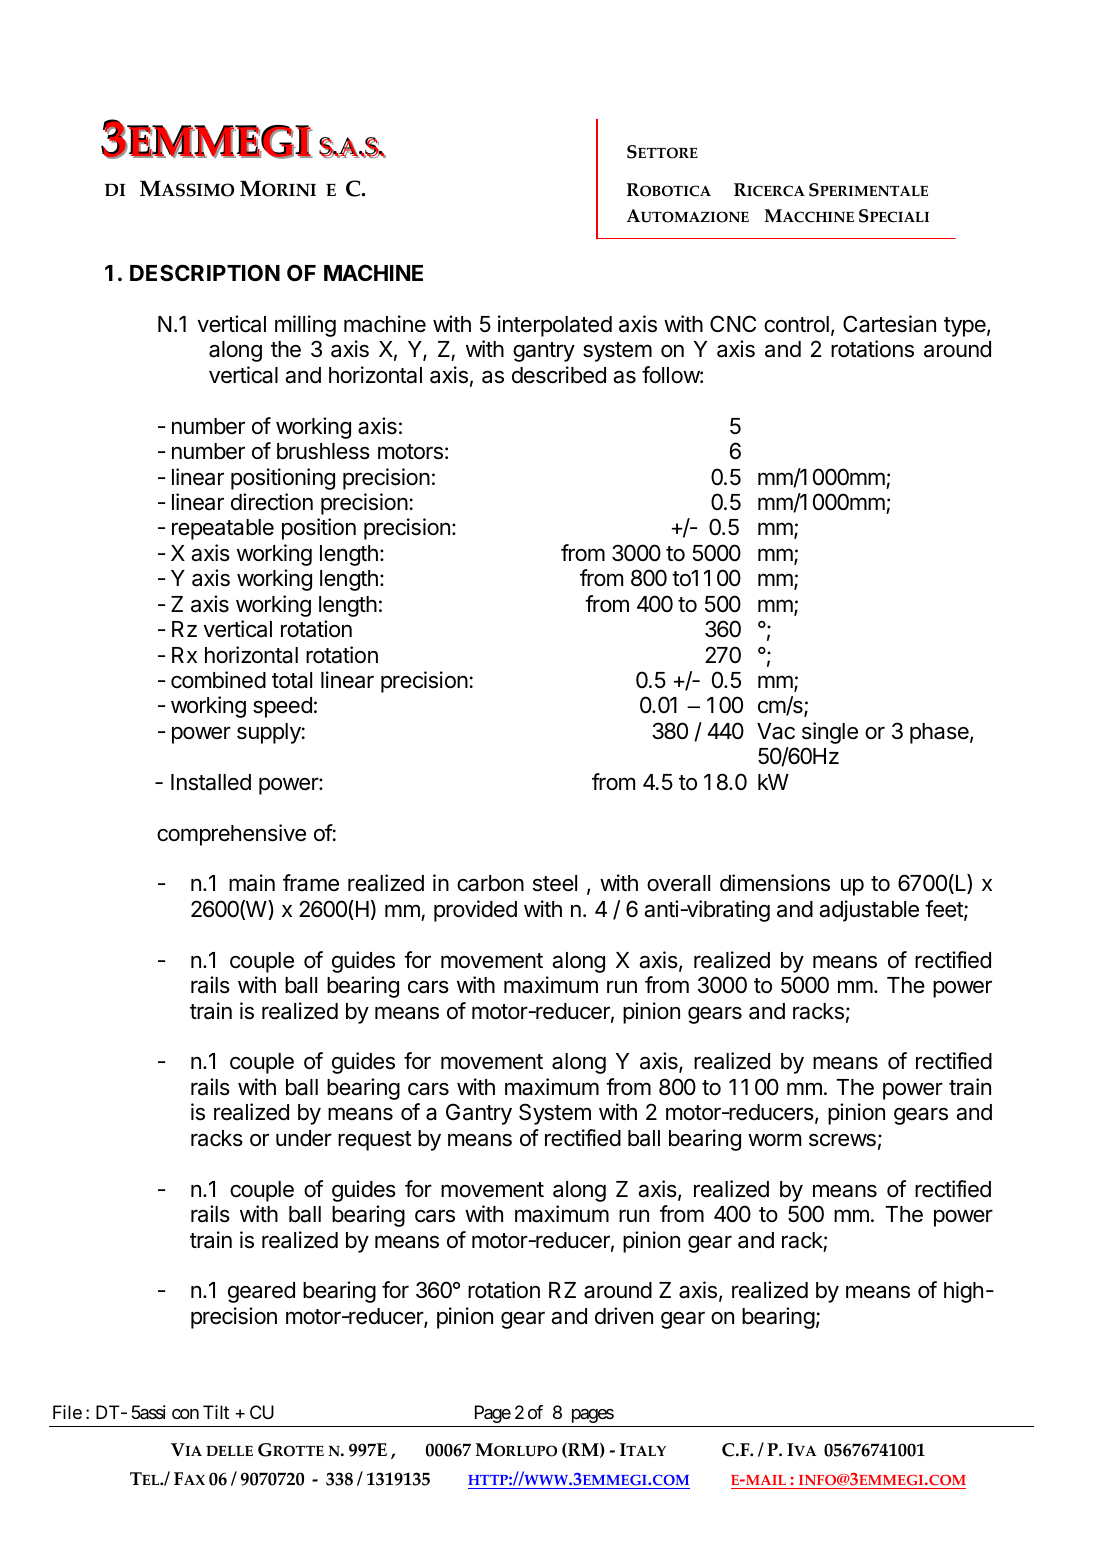  Describe the element at coordinates (774, 1139) in the screenshot. I see `worm` at that location.
